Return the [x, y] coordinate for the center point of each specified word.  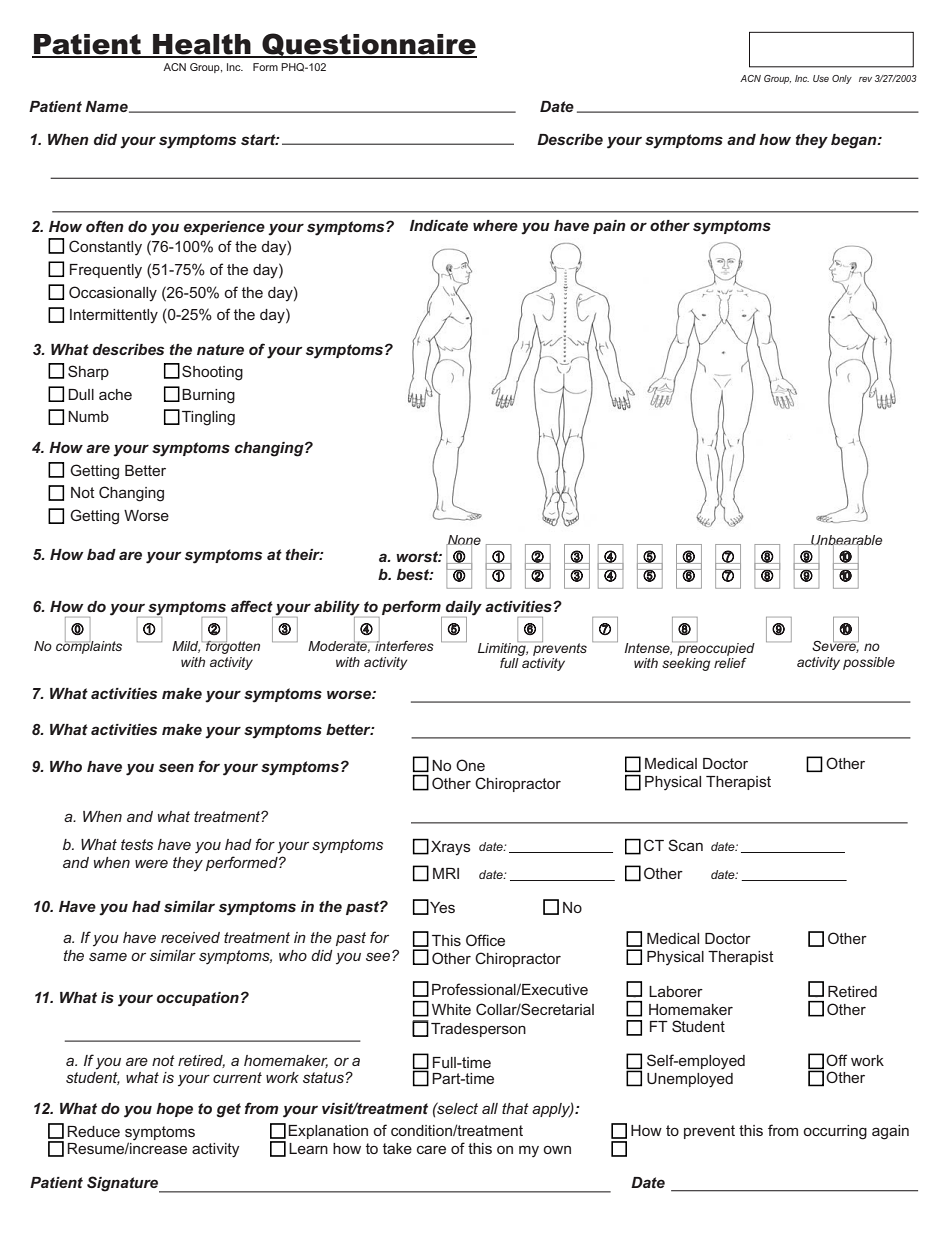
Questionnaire [368, 45]
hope [174, 1110]
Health [202, 45]
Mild [186, 647]
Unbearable [846, 541]
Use [821, 78]
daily [464, 609]
